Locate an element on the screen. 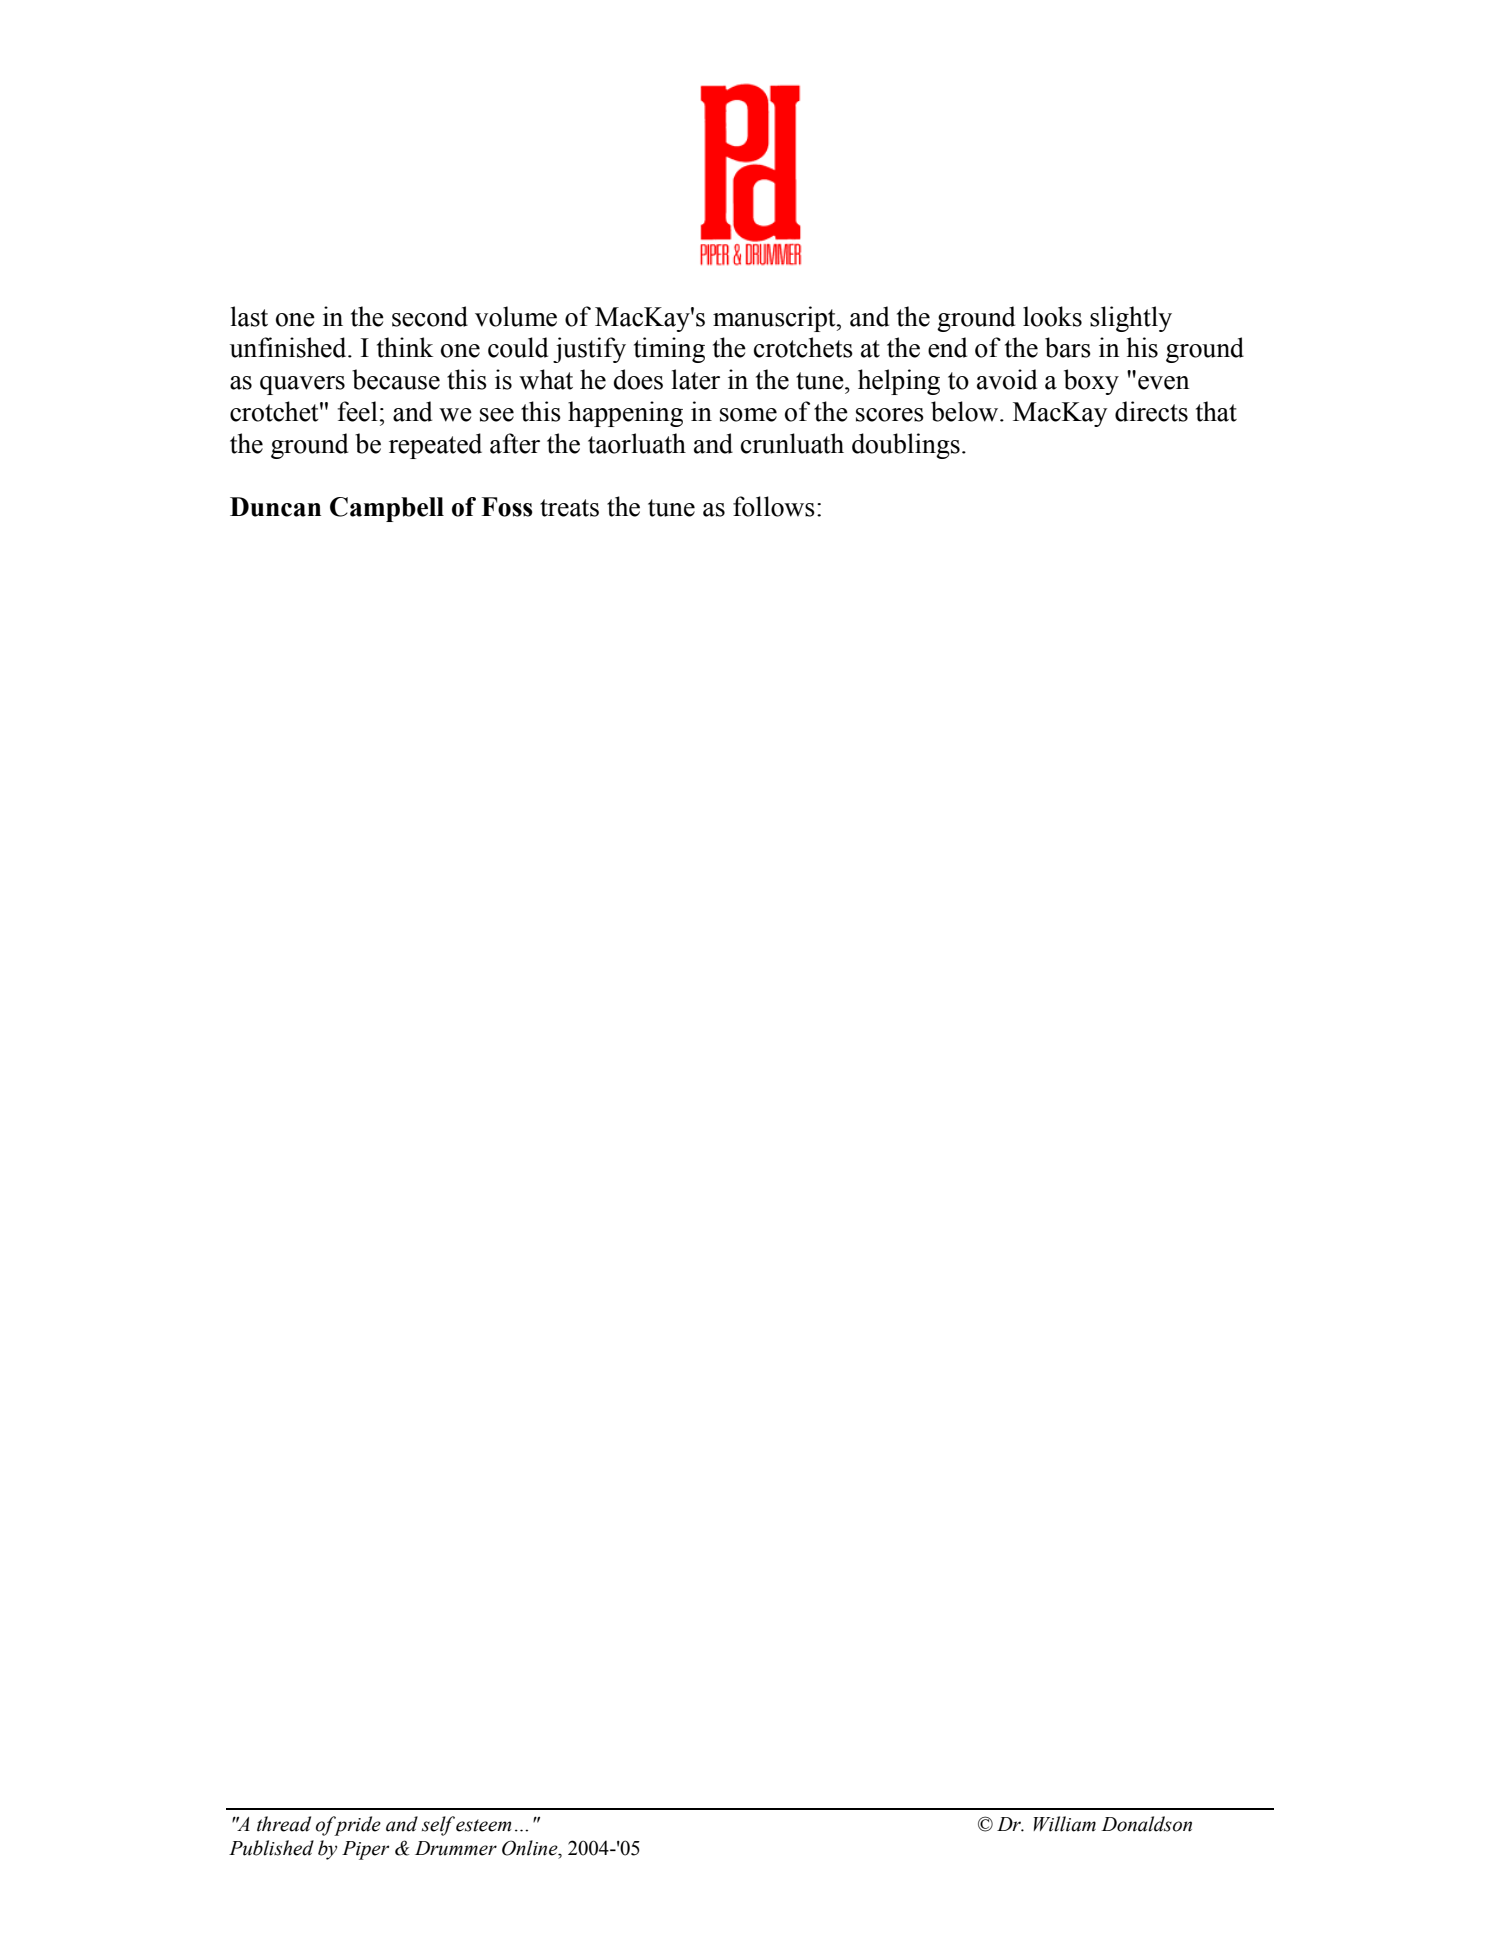 The width and height of the screenshot is (1500, 1941). boxy is located at coordinates (1091, 382).
